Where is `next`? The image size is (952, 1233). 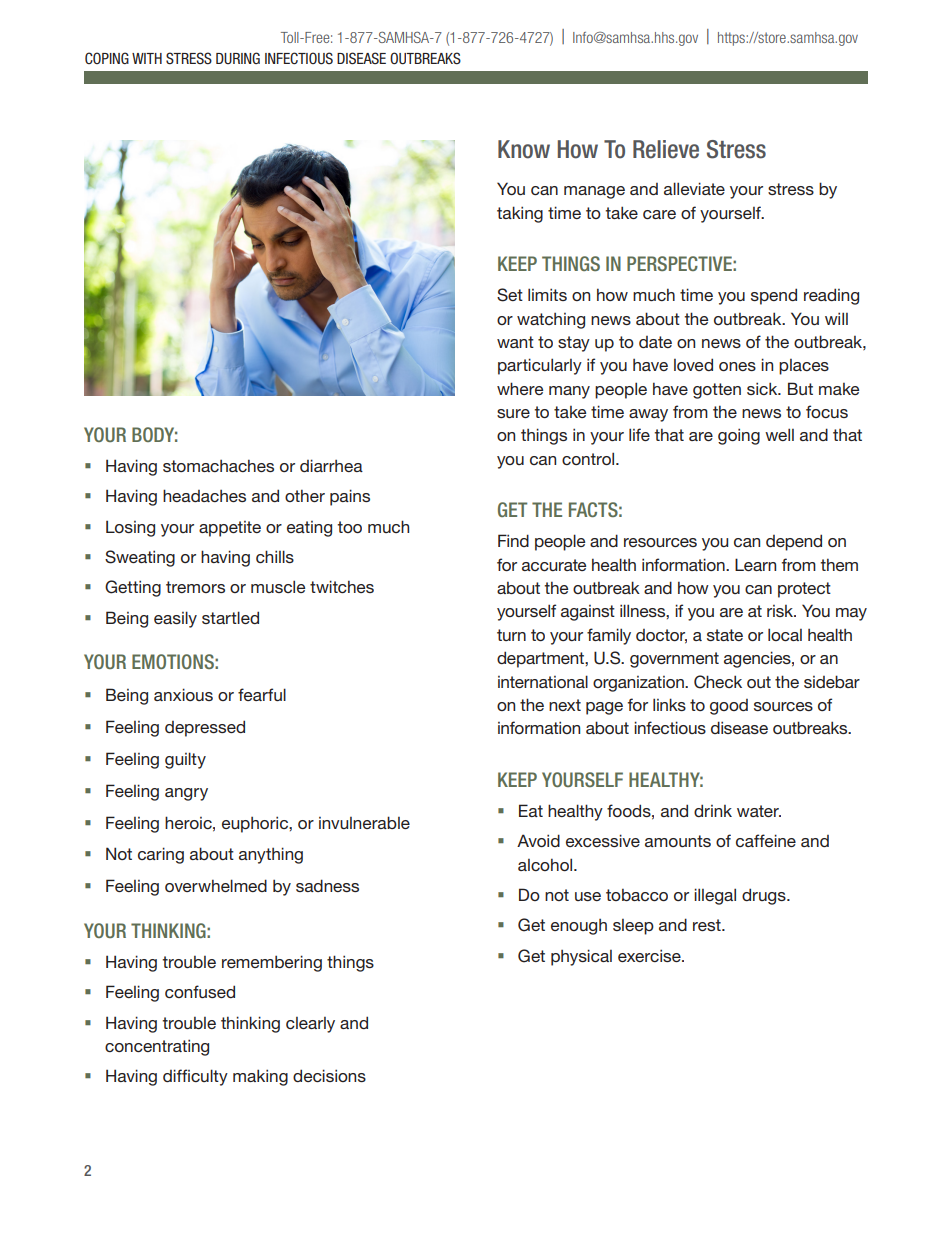 next is located at coordinates (565, 705).
